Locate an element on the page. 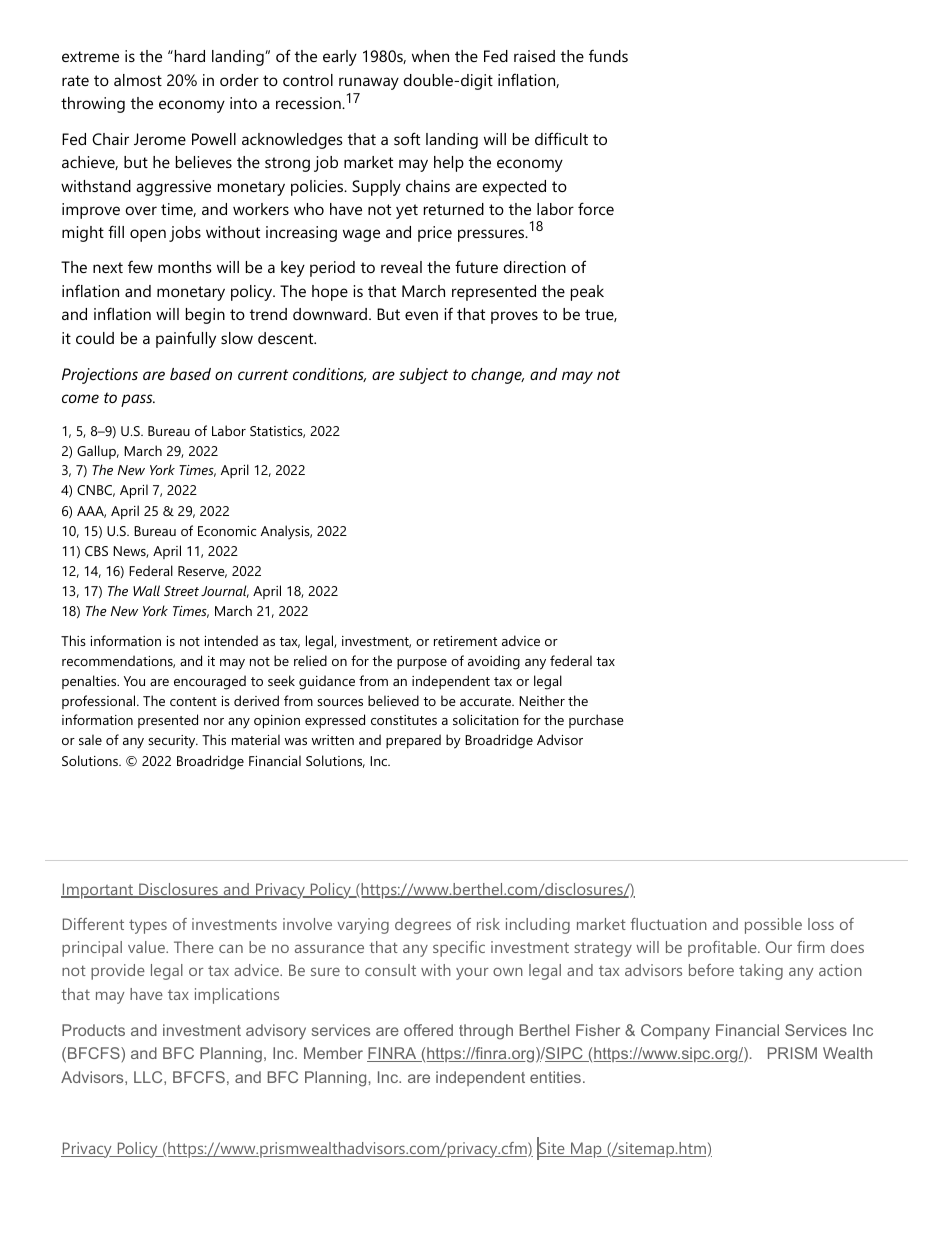  Products is located at coordinates (93, 1030).
